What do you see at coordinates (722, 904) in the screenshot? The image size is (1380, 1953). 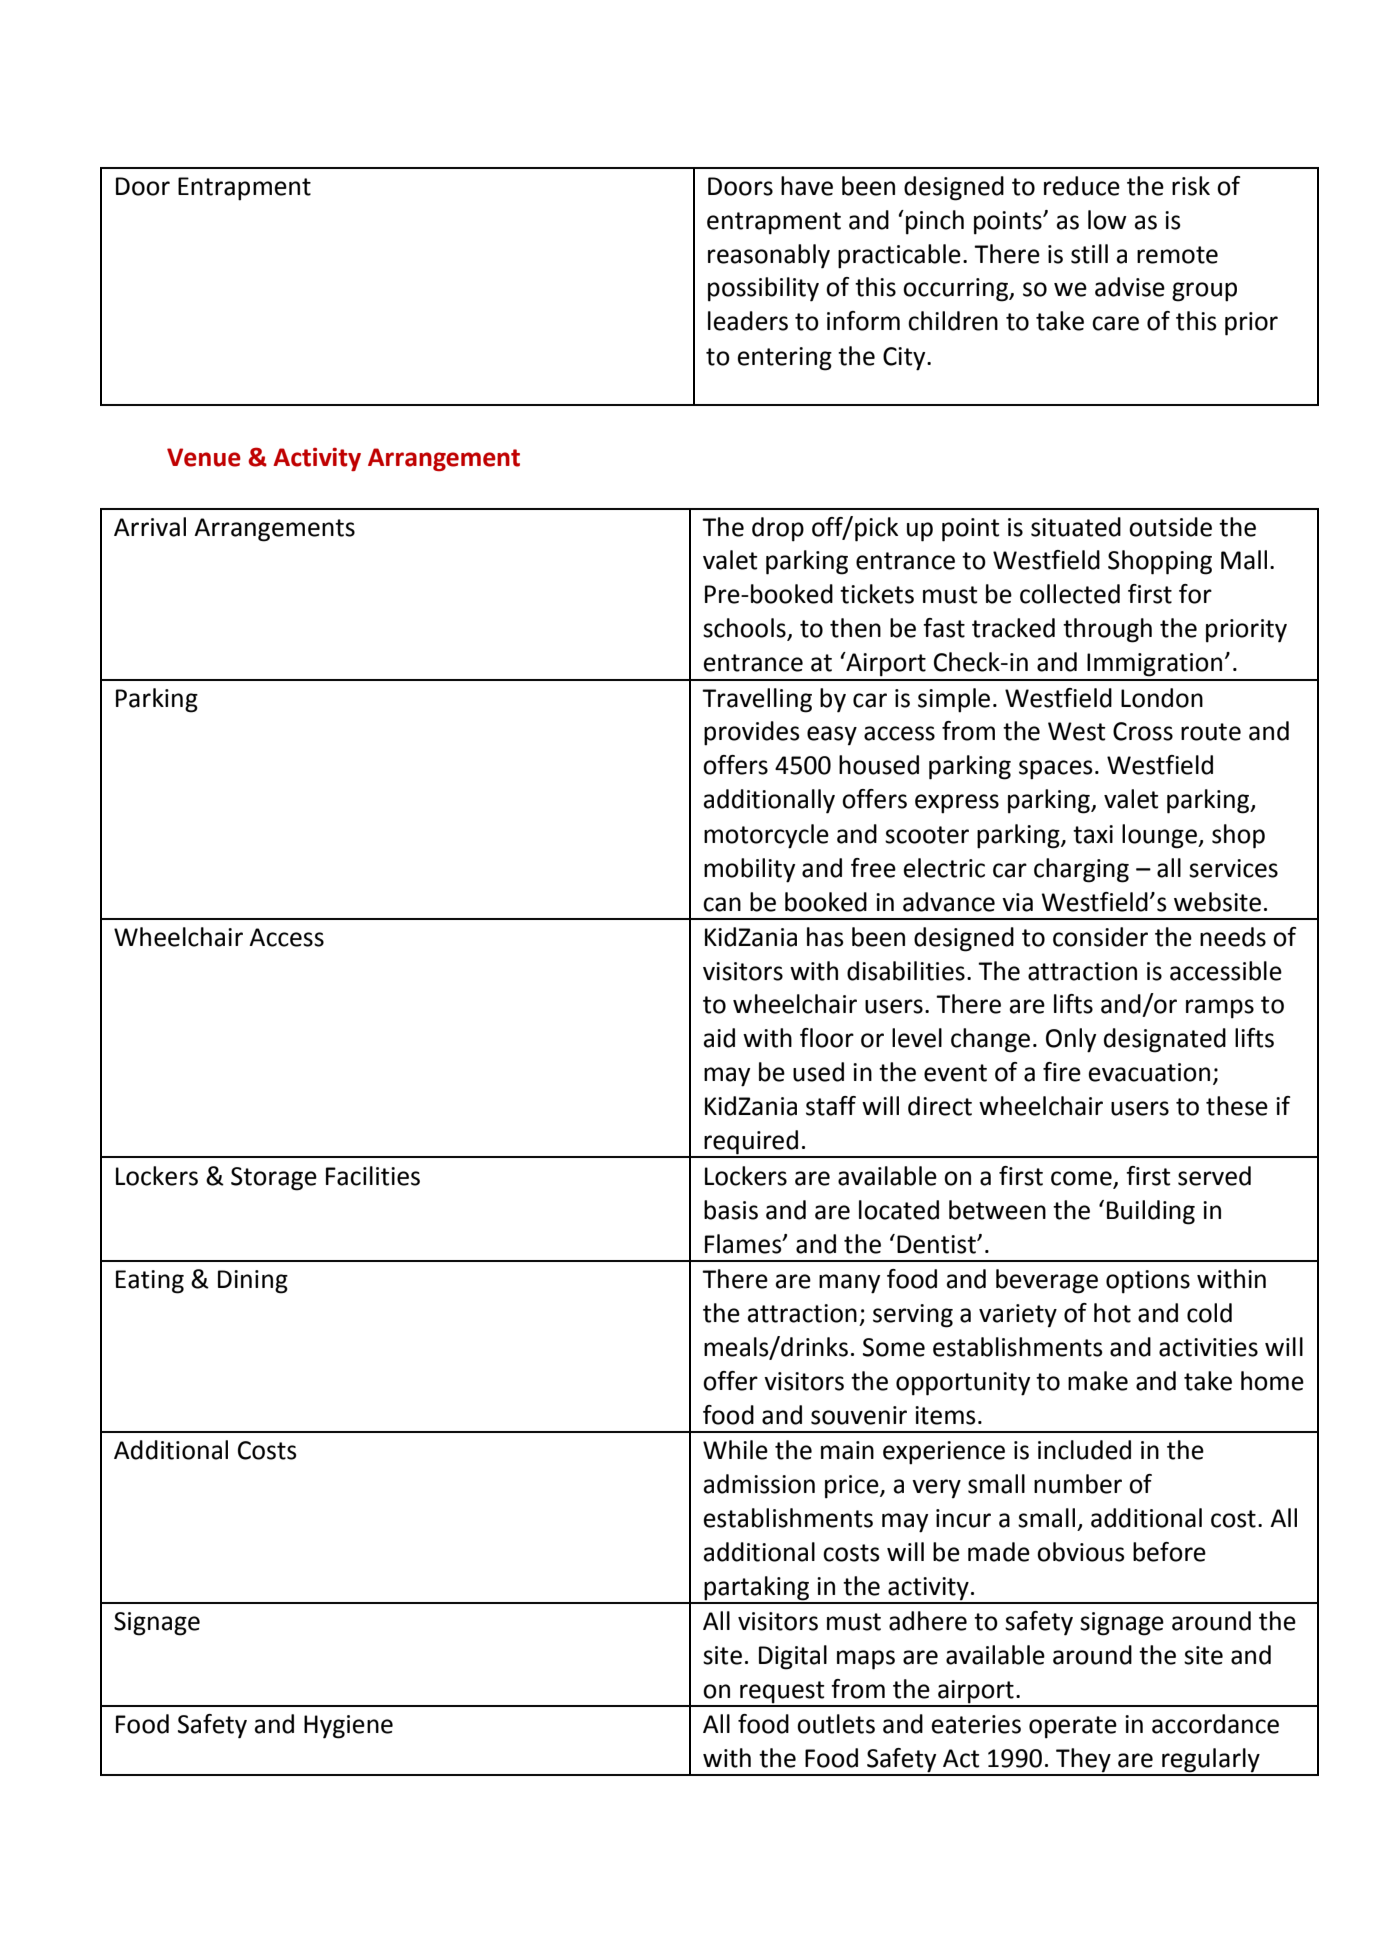 I see `can` at bounding box center [722, 904].
